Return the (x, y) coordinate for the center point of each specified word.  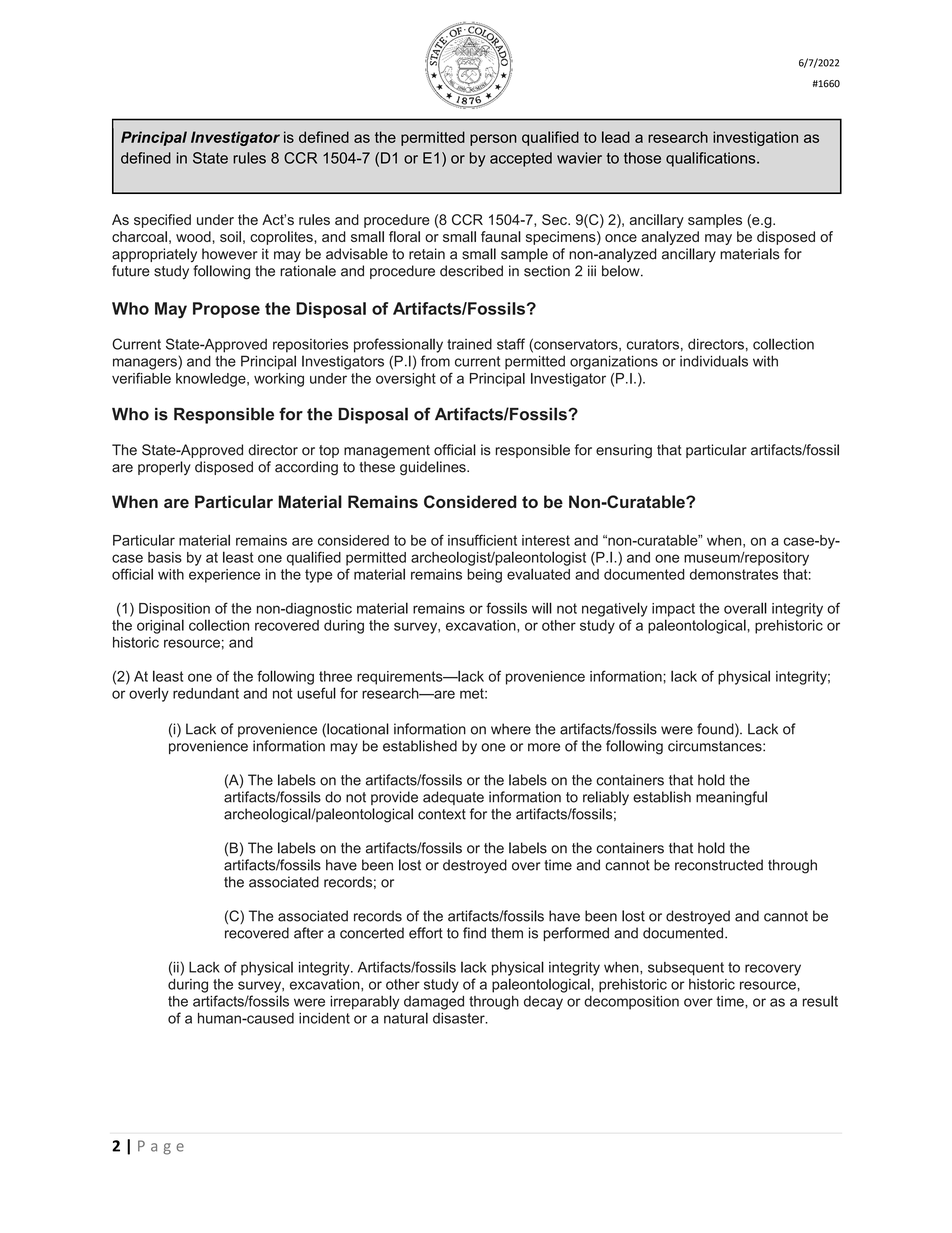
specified (162, 221)
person (493, 140)
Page (161, 1147)
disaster (460, 1018)
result (820, 1001)
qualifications (712, 159)
